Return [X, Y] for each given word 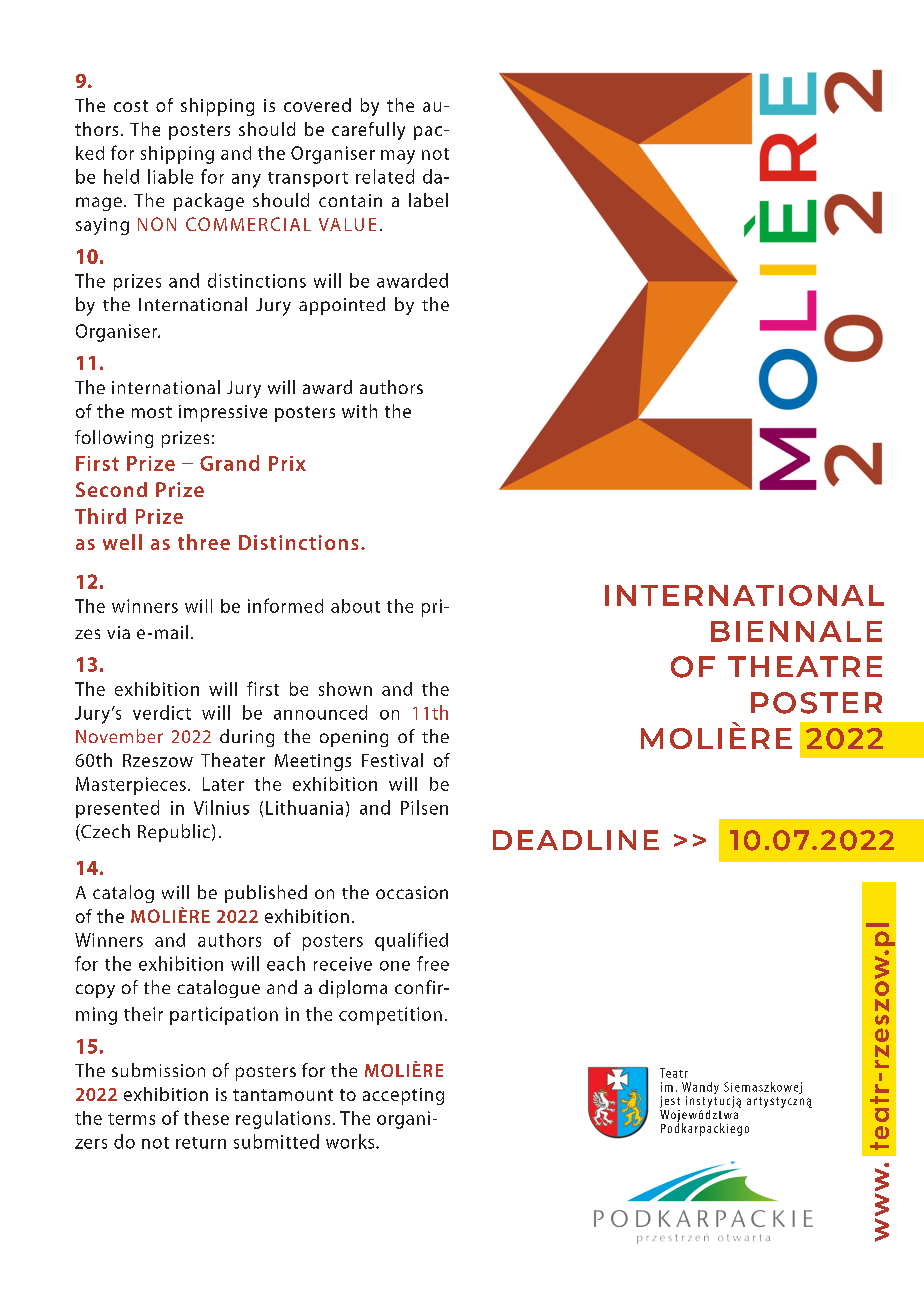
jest [670, 1103]
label [428, 200]
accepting [403, 1096]
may [398, 157]
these [206, 1118]
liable [170, 176]
